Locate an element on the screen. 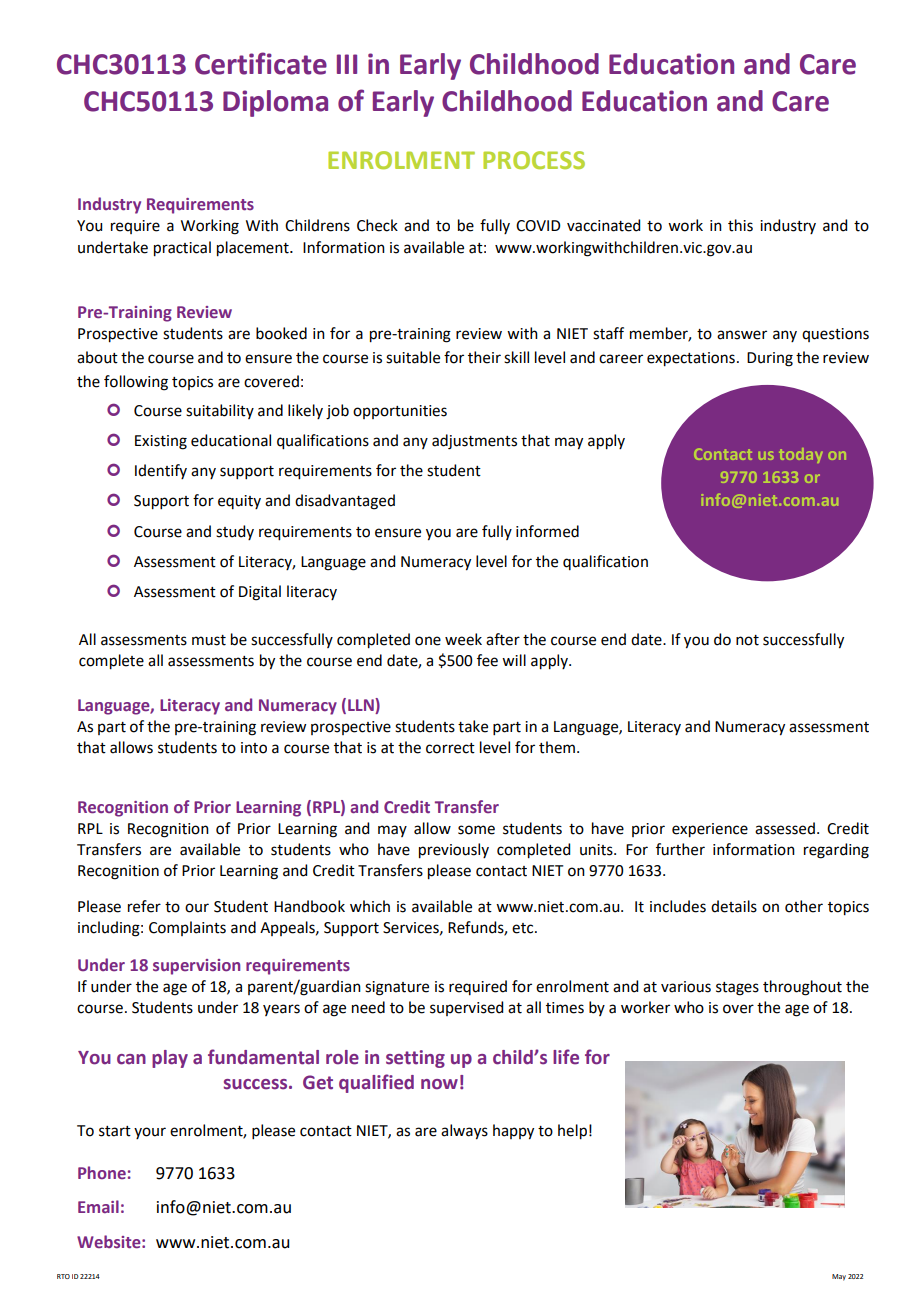  help is located at coordinates (572, 1132).
